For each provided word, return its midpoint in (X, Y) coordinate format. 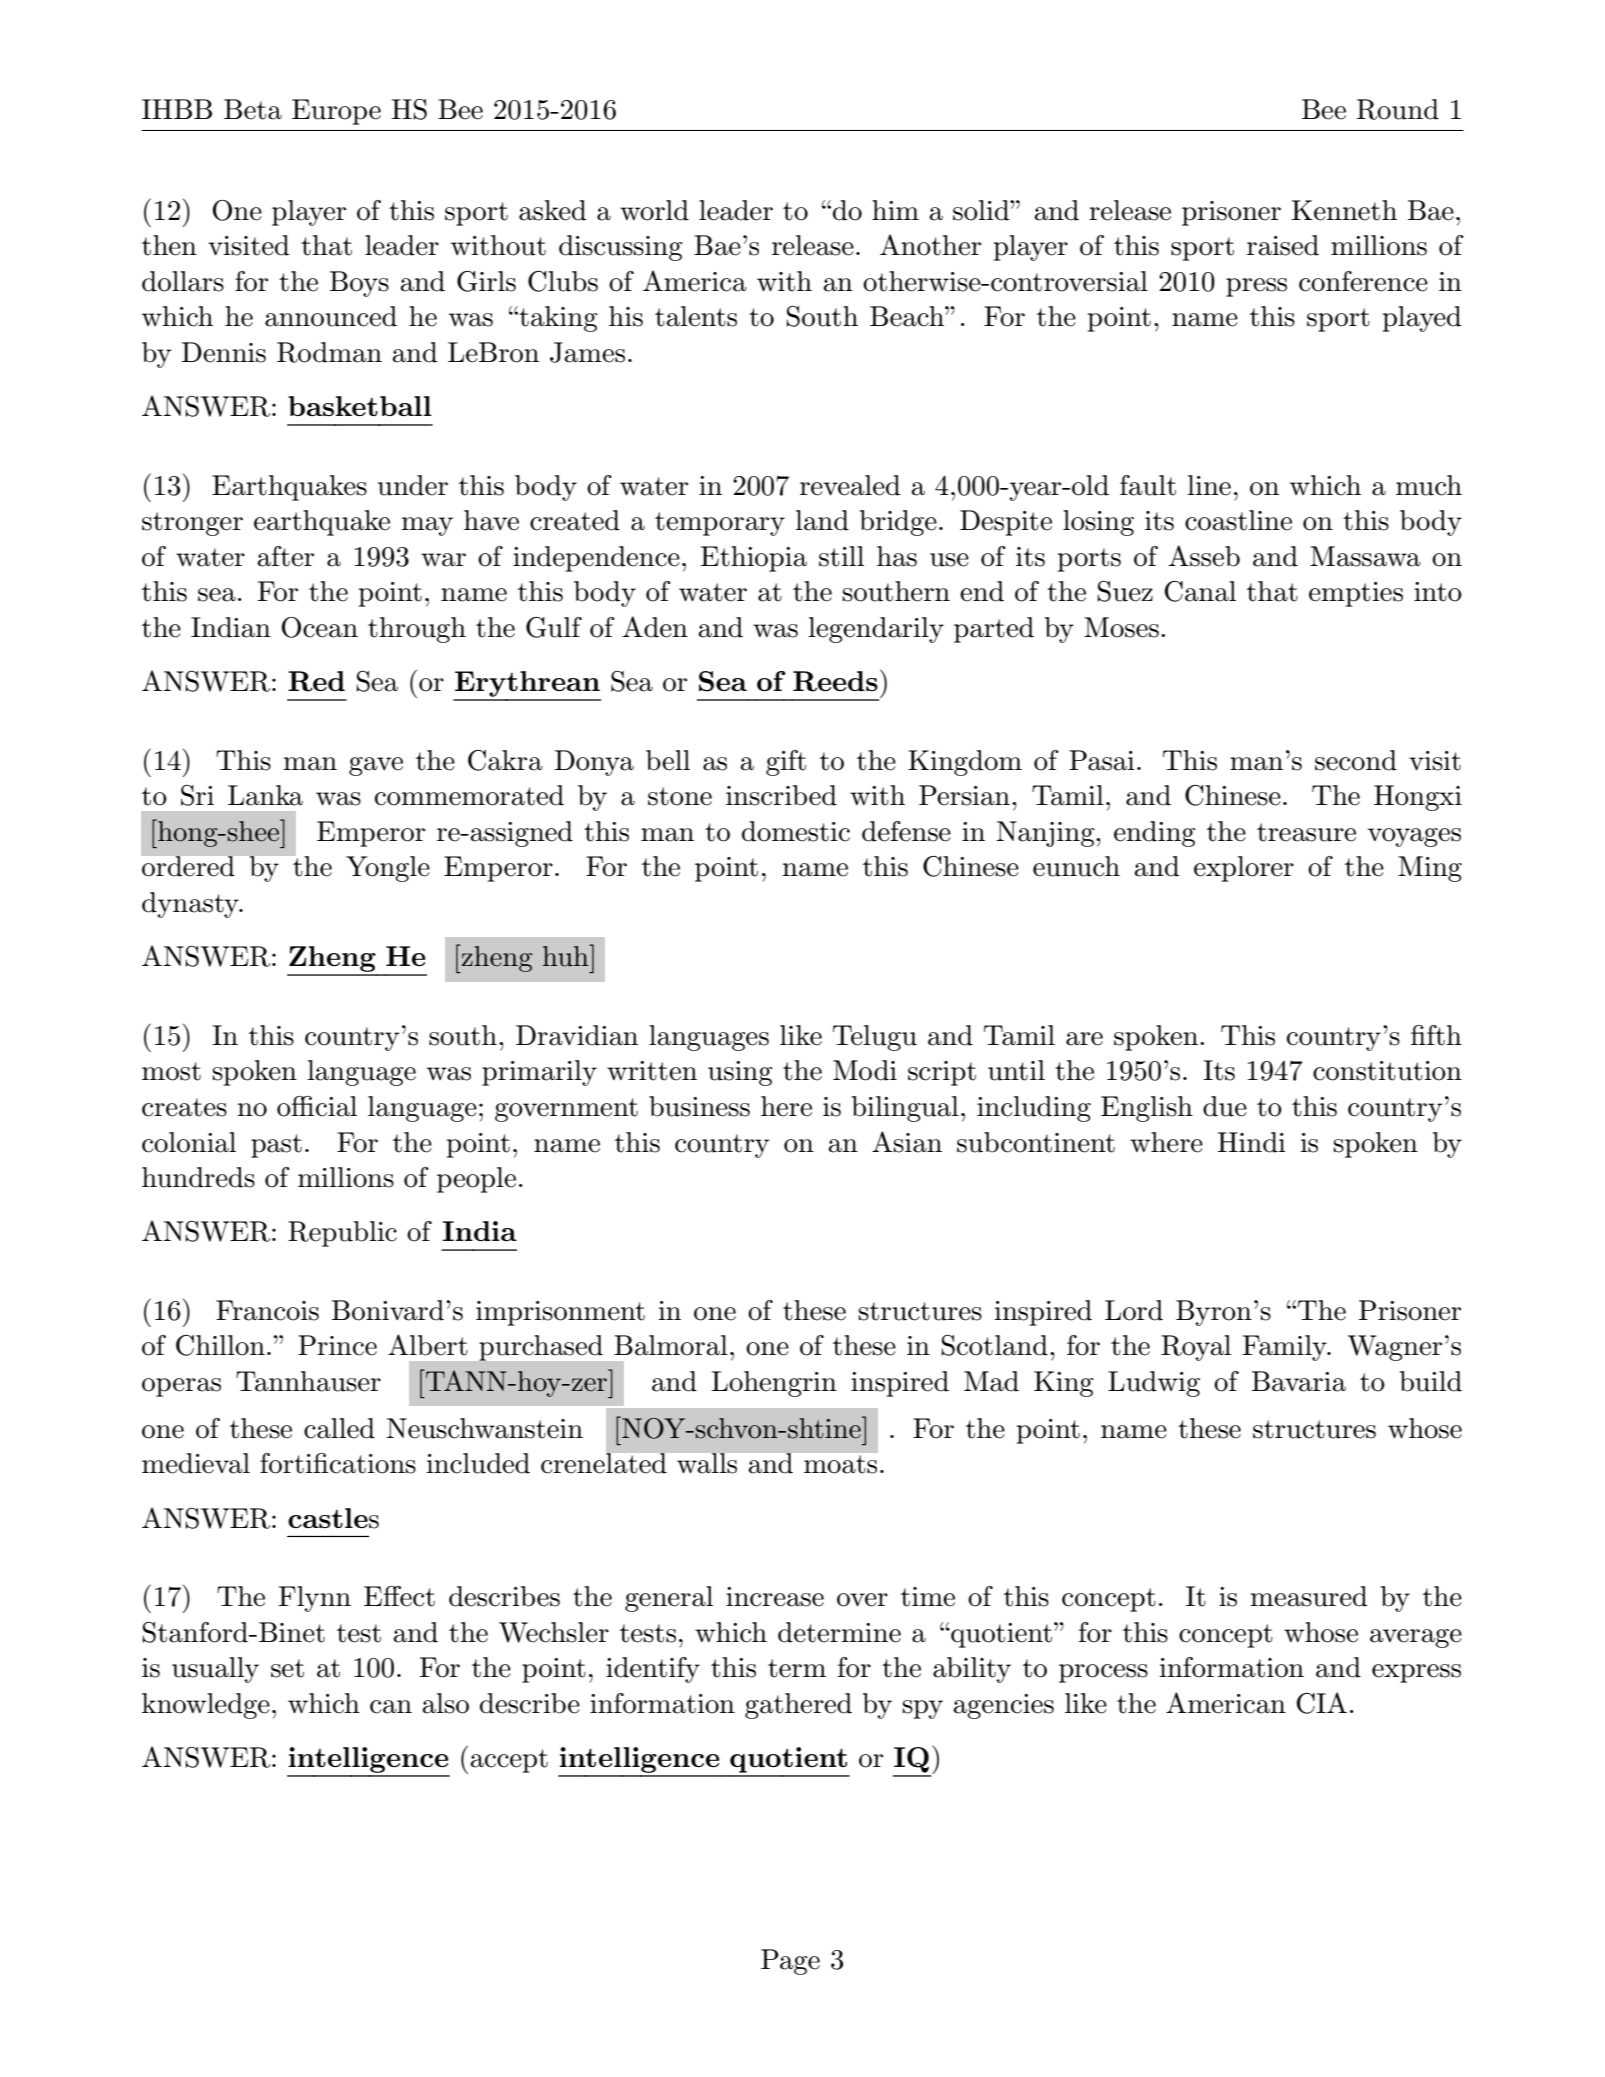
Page (790, 1962)
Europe (336, 112)
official (317, 1106)
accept (509, 1761)
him (895, 210)
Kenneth (1344, 210)
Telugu (875, 1038)
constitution (1387, 1071)
